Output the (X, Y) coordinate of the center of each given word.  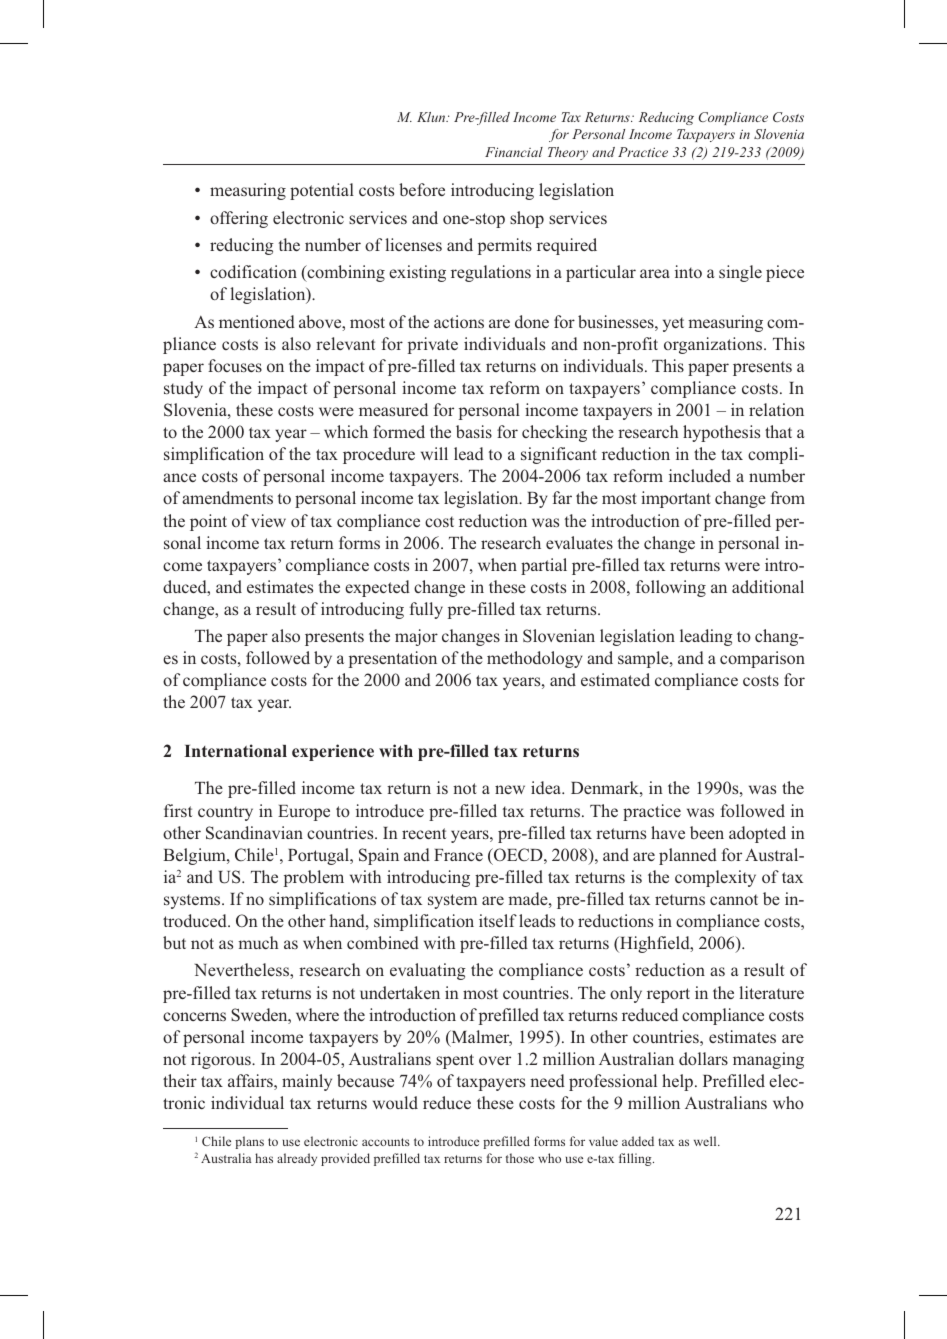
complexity (715, 878)
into (688, 271)
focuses (235, 365)
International (236, 750)
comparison (762, 659)
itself (498, 920)
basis (474, 431)
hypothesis (721, 433)
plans (249, 1142)
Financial (514, 152)
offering (239, 219)
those (520, 1158)
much (258, 942)
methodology (535, 659)
